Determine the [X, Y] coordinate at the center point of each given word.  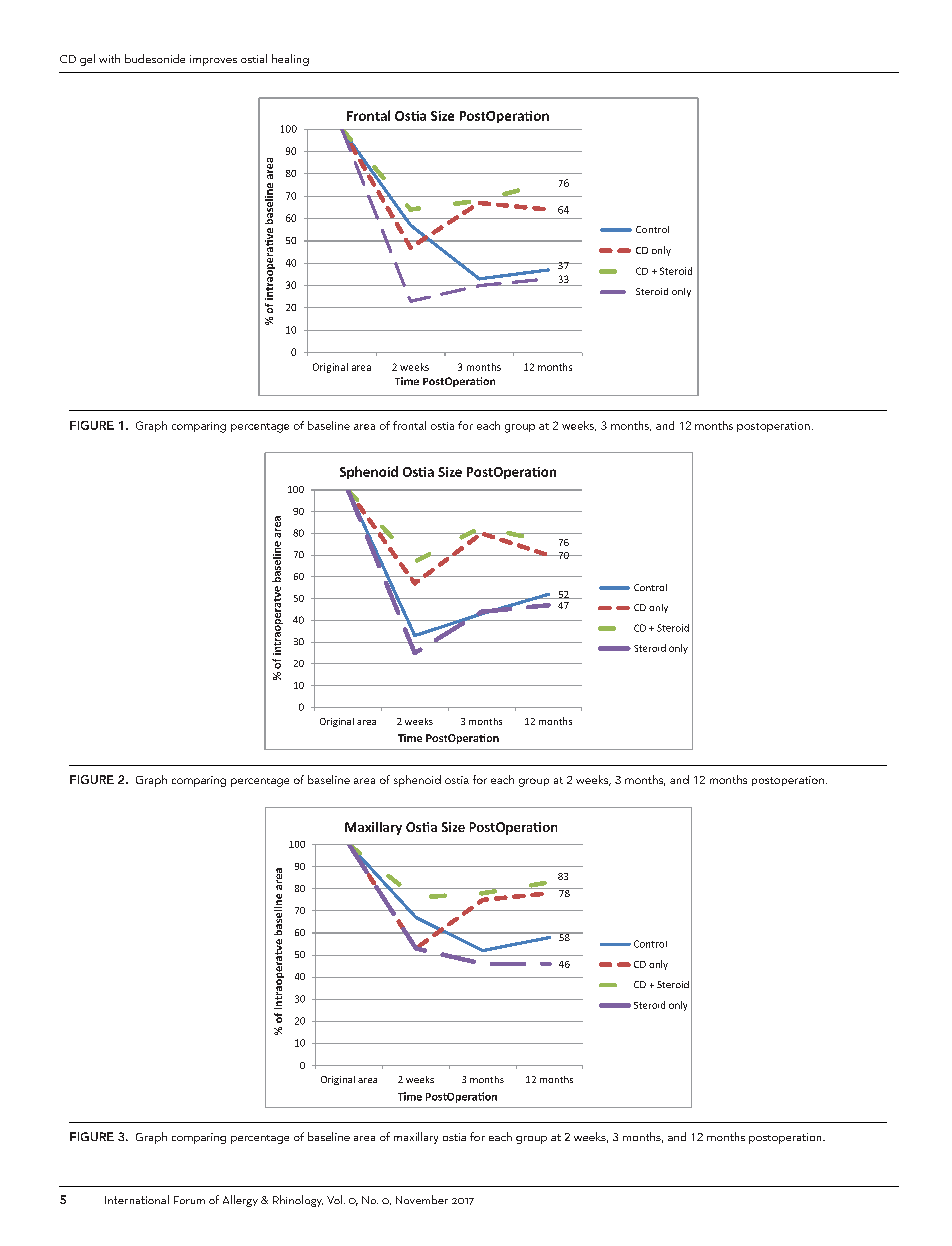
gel [87, 60]
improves [213, 60]
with [109, 58]
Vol [336, 1199]
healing [290, 60]
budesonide [155, 58]
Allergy [240, 1201]
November [422, 1199]
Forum [189, 1200]
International [137, 1199]
